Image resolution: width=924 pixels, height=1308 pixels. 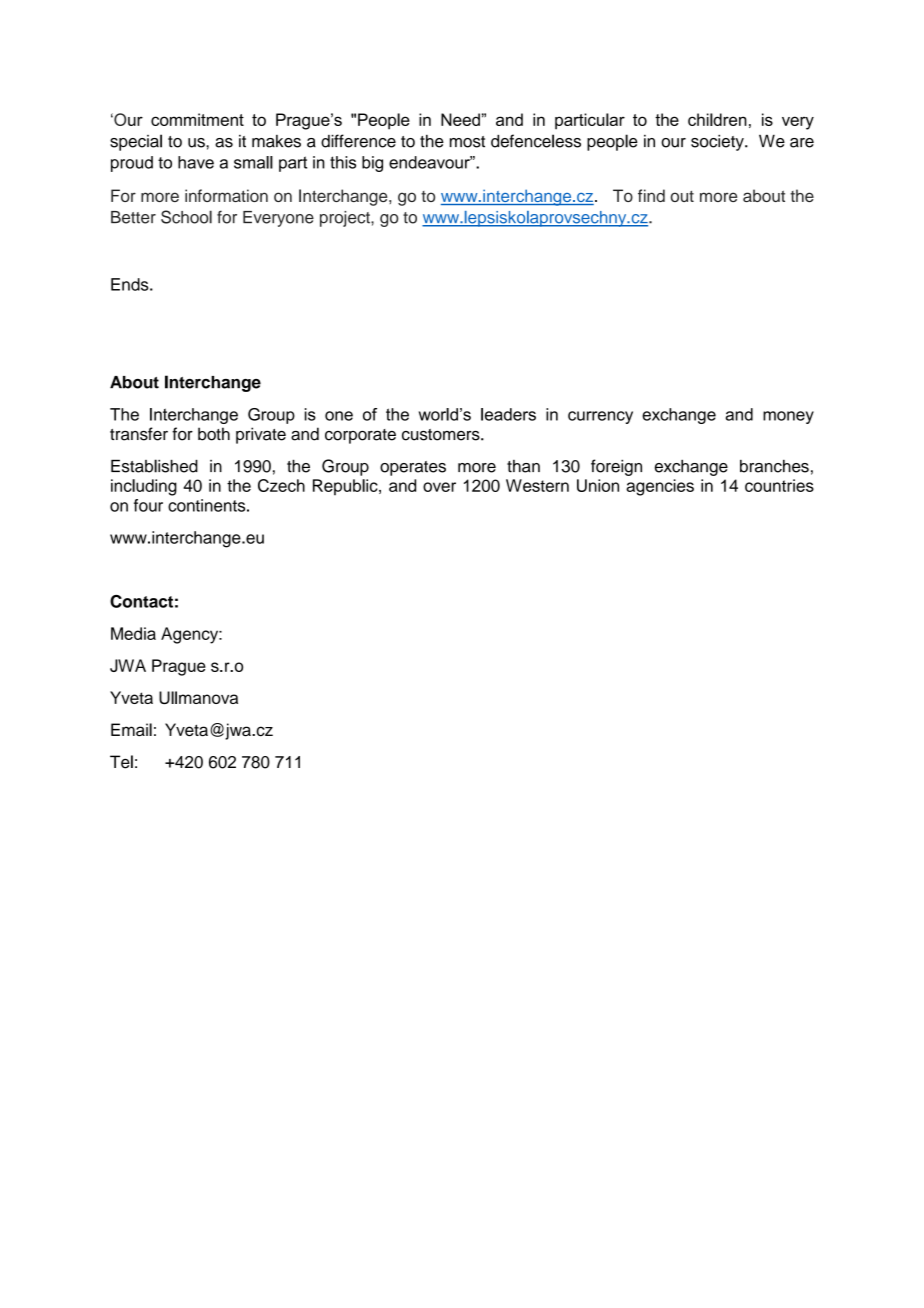 What do you see at coordinates (442, 435) in the image?
I see `customers` at bounding box center [442, 435].
